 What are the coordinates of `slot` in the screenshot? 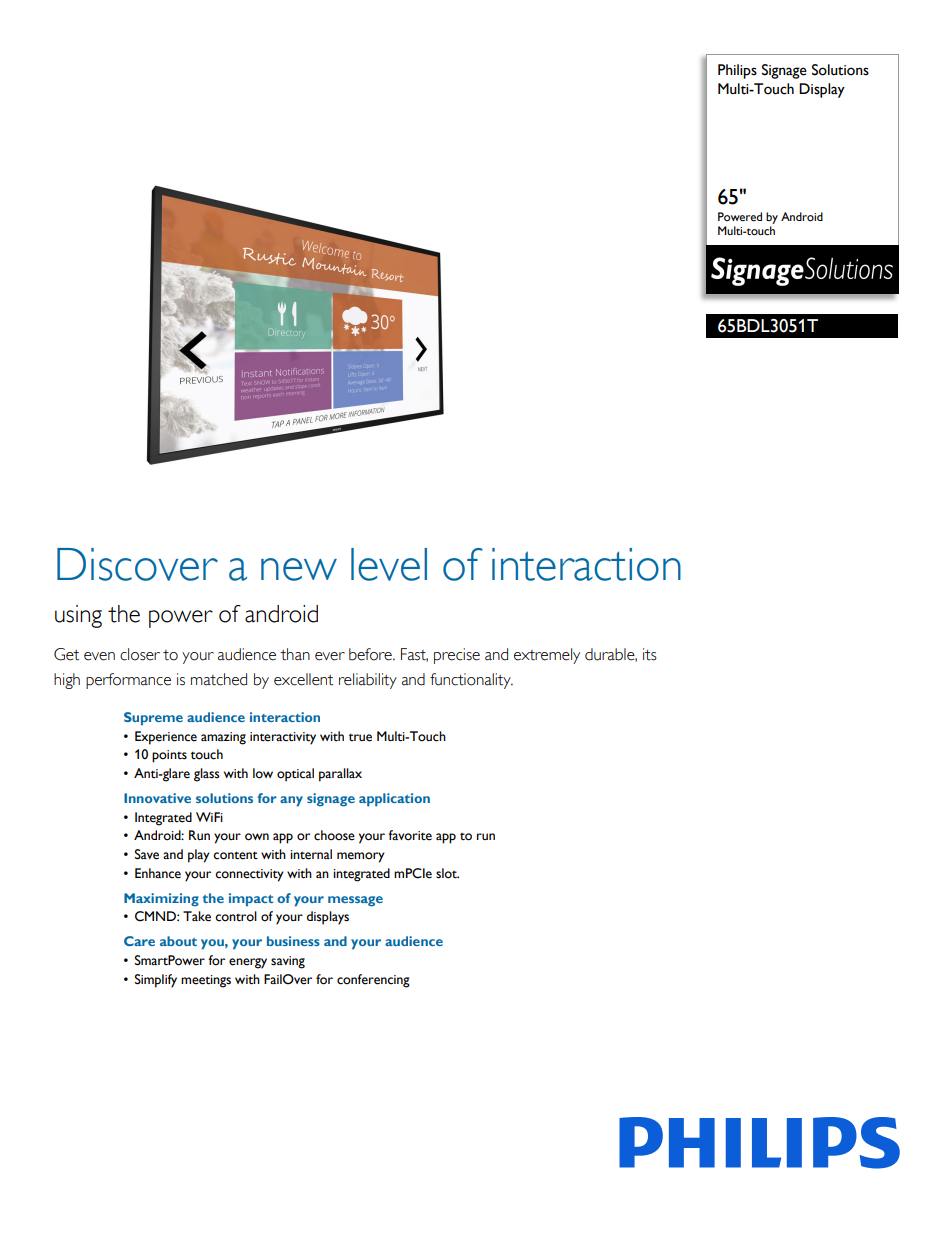 It's located at (447, 873).
